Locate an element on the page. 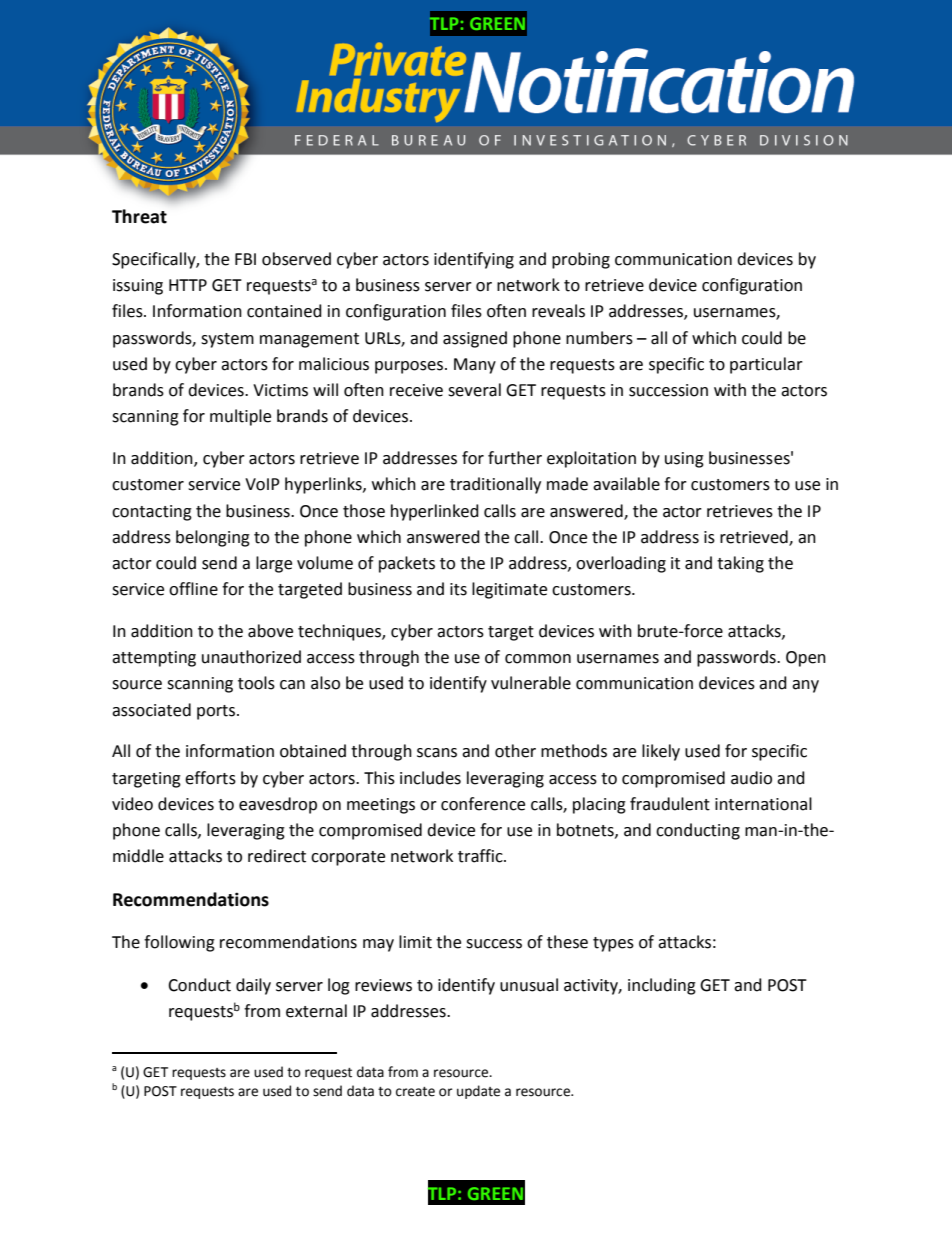 This document has height=1233, width=952. numbers is located at coordinates (599, 338).
